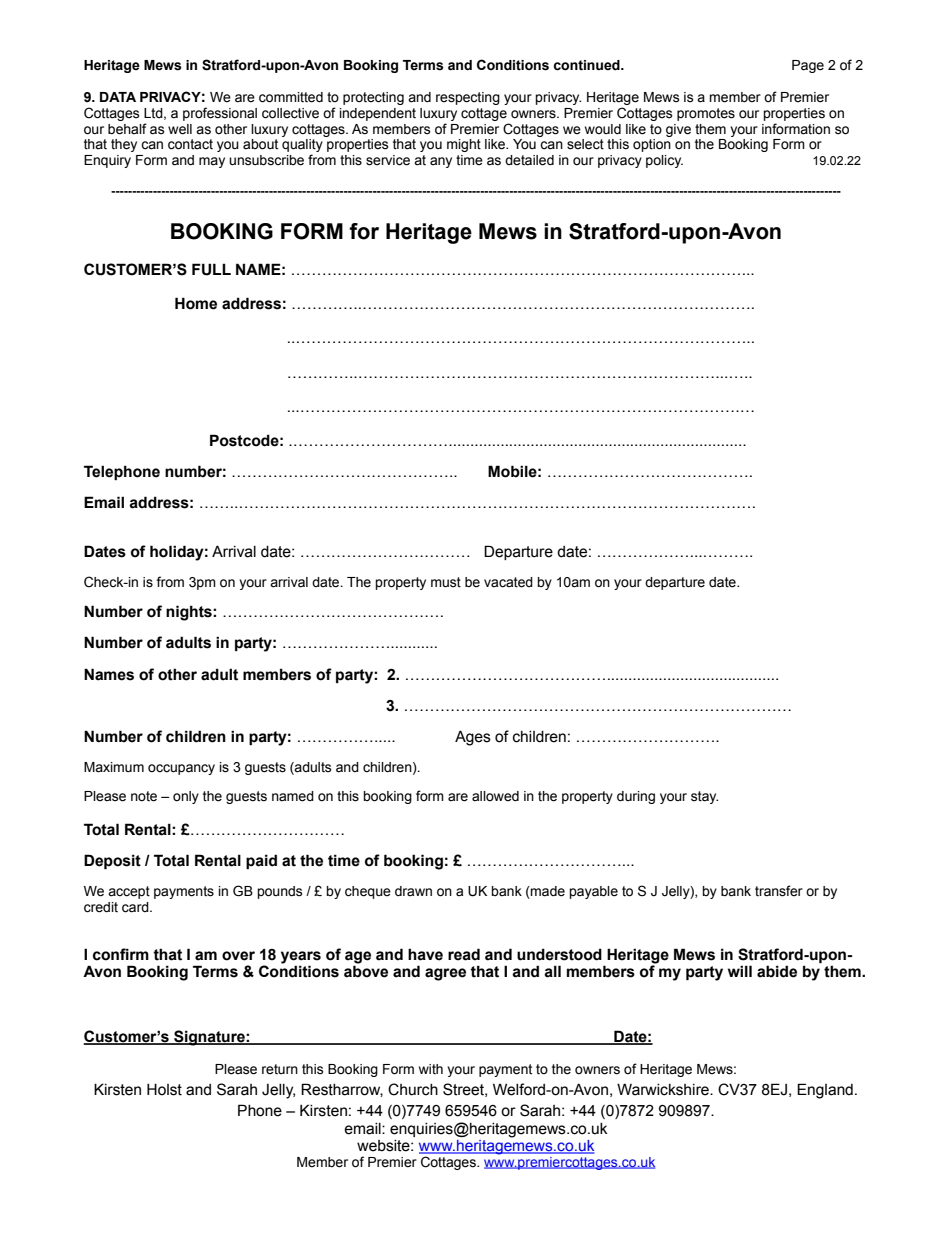  I want to click on promotes, so click(706, 114).
